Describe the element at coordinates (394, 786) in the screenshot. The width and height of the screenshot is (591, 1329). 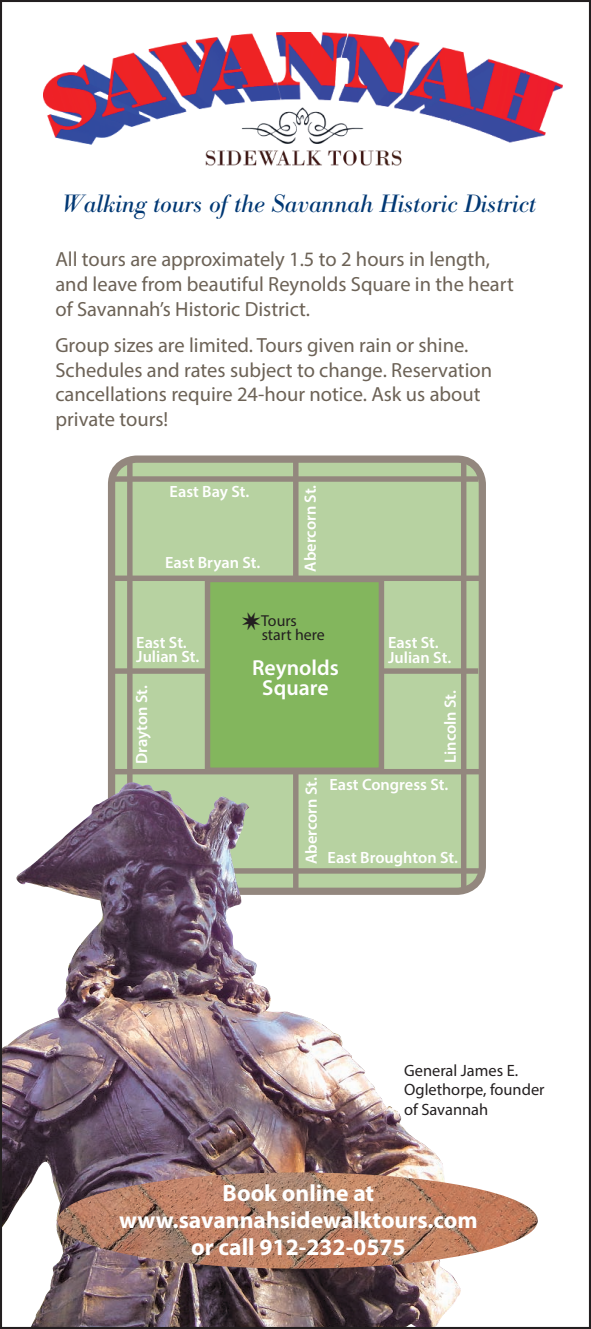
I see `Congress` at that location.
